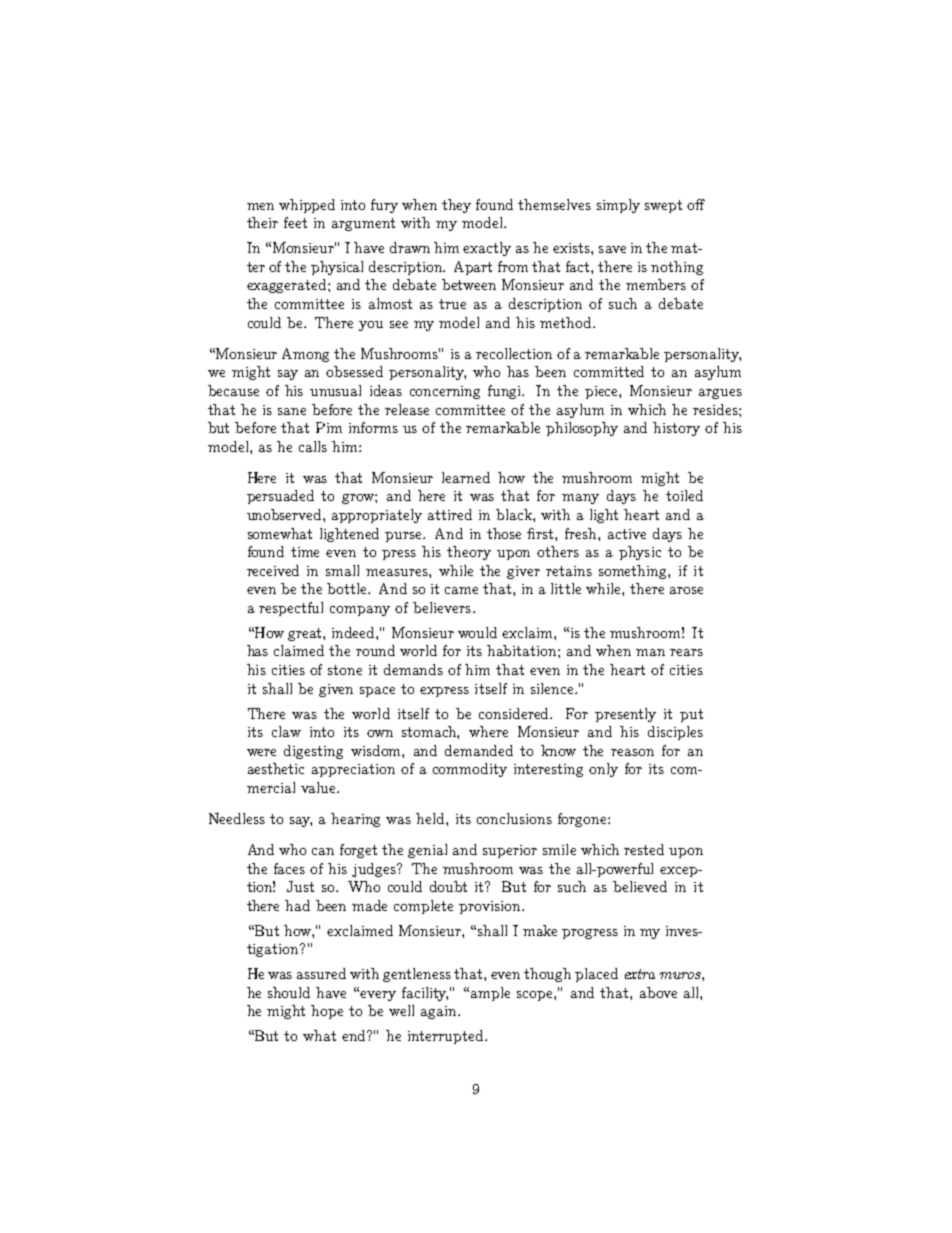  What do you see at coordinates (487, 249) in the screenshot?
I see `exactly` at bounding box center [487, 249].
